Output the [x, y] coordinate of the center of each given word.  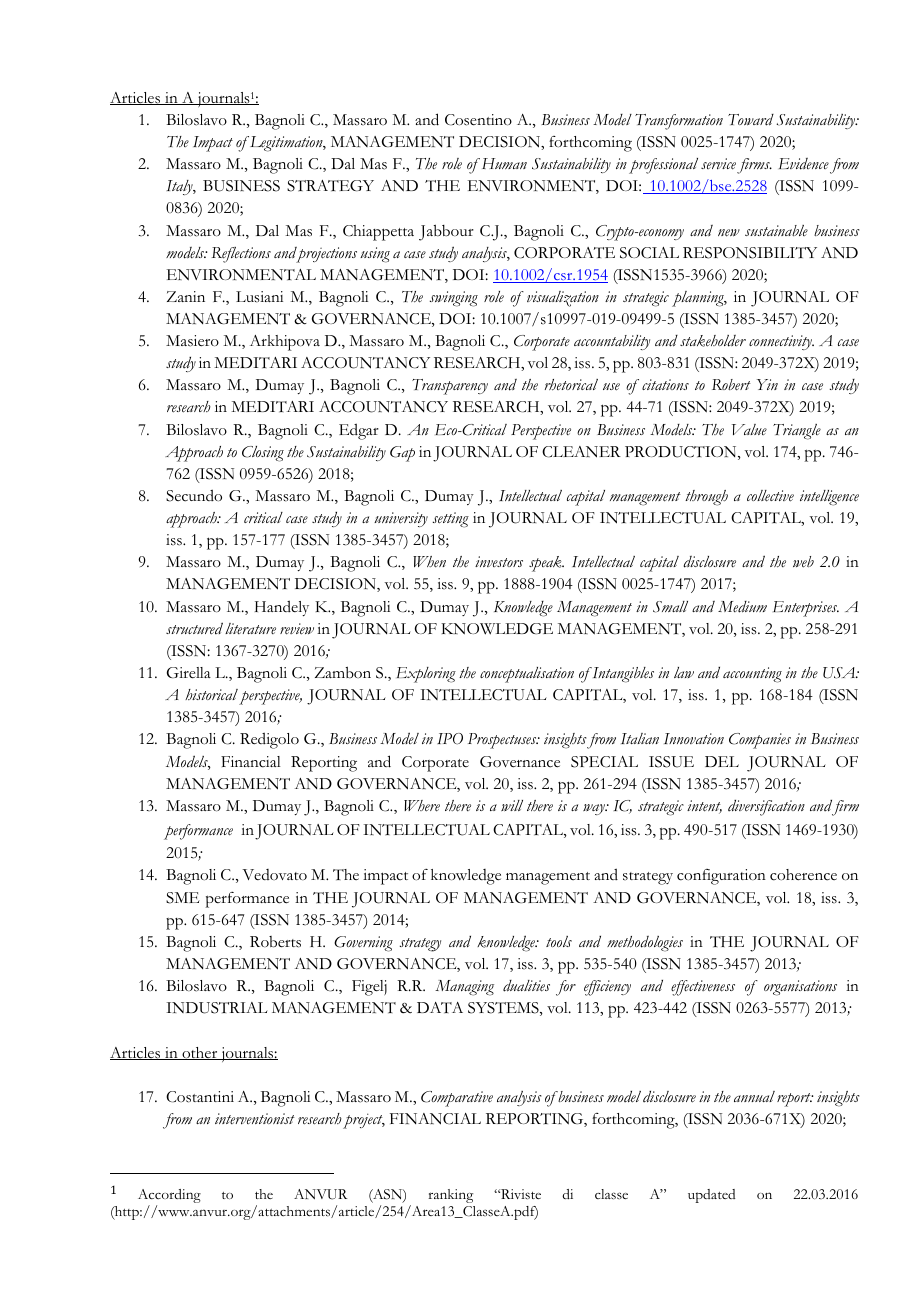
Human [503, 163]
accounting [752, 675]
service [718, 164]
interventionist [255, 1119]
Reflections [241, 255]
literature [250, 628]
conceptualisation [527, 675]
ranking [450, 1196]
